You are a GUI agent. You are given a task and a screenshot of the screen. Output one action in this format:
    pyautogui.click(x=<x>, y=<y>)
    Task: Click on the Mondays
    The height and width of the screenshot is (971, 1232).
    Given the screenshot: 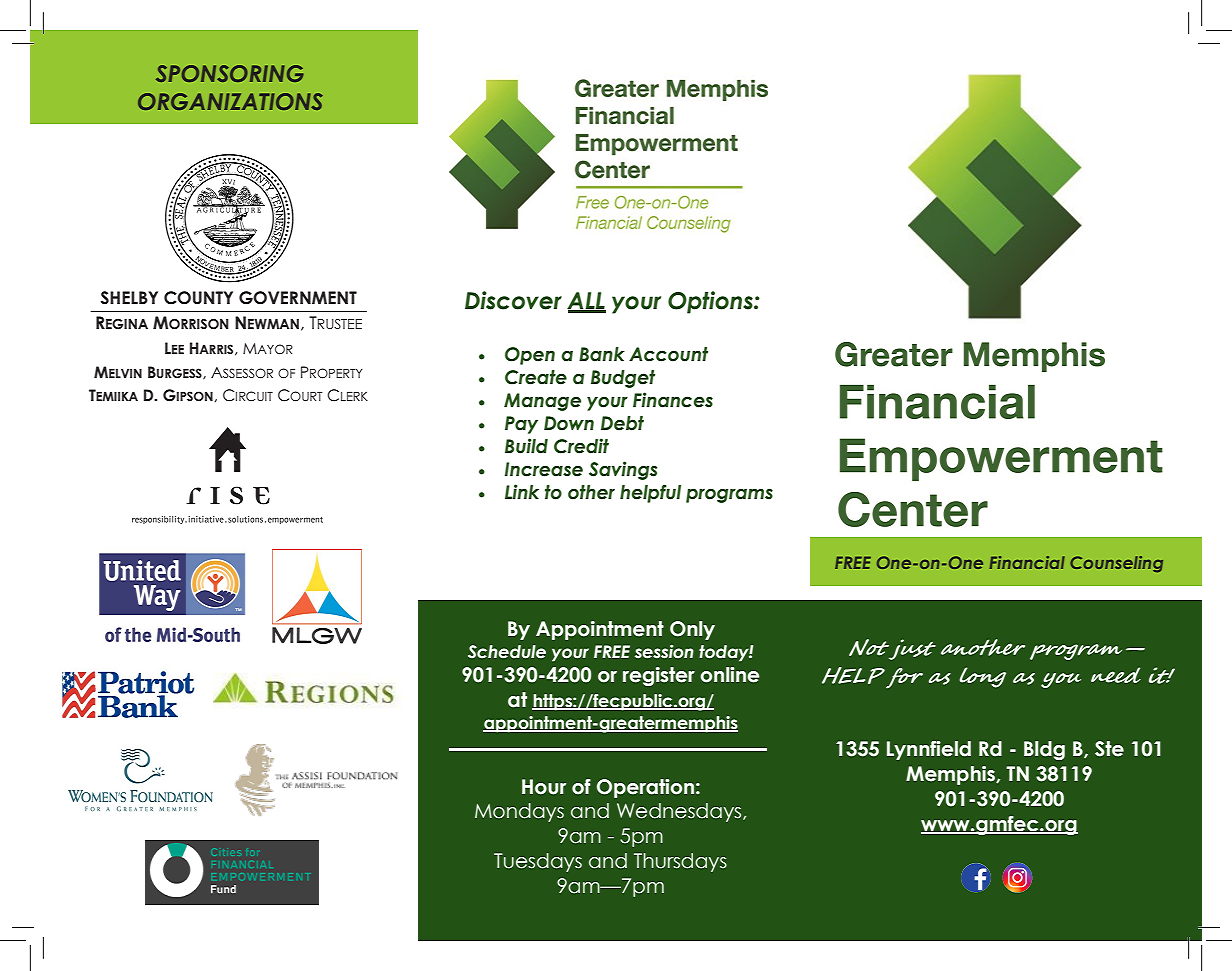 What is the action you would take?
    pyautogui.click(x=519, y=812)
